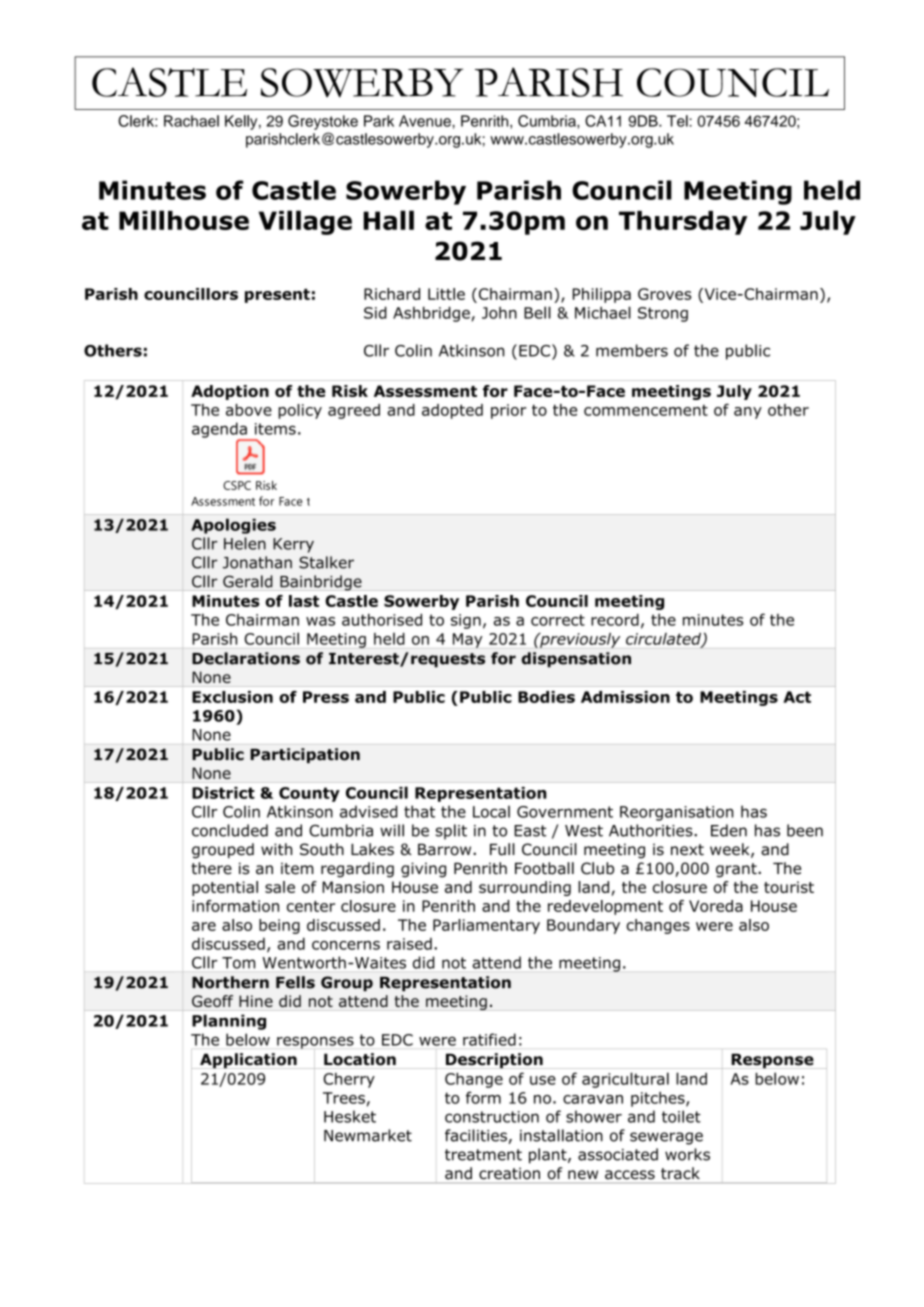 The image size is (924, 1307). I want to click on Trees, so click(344, 1098).
